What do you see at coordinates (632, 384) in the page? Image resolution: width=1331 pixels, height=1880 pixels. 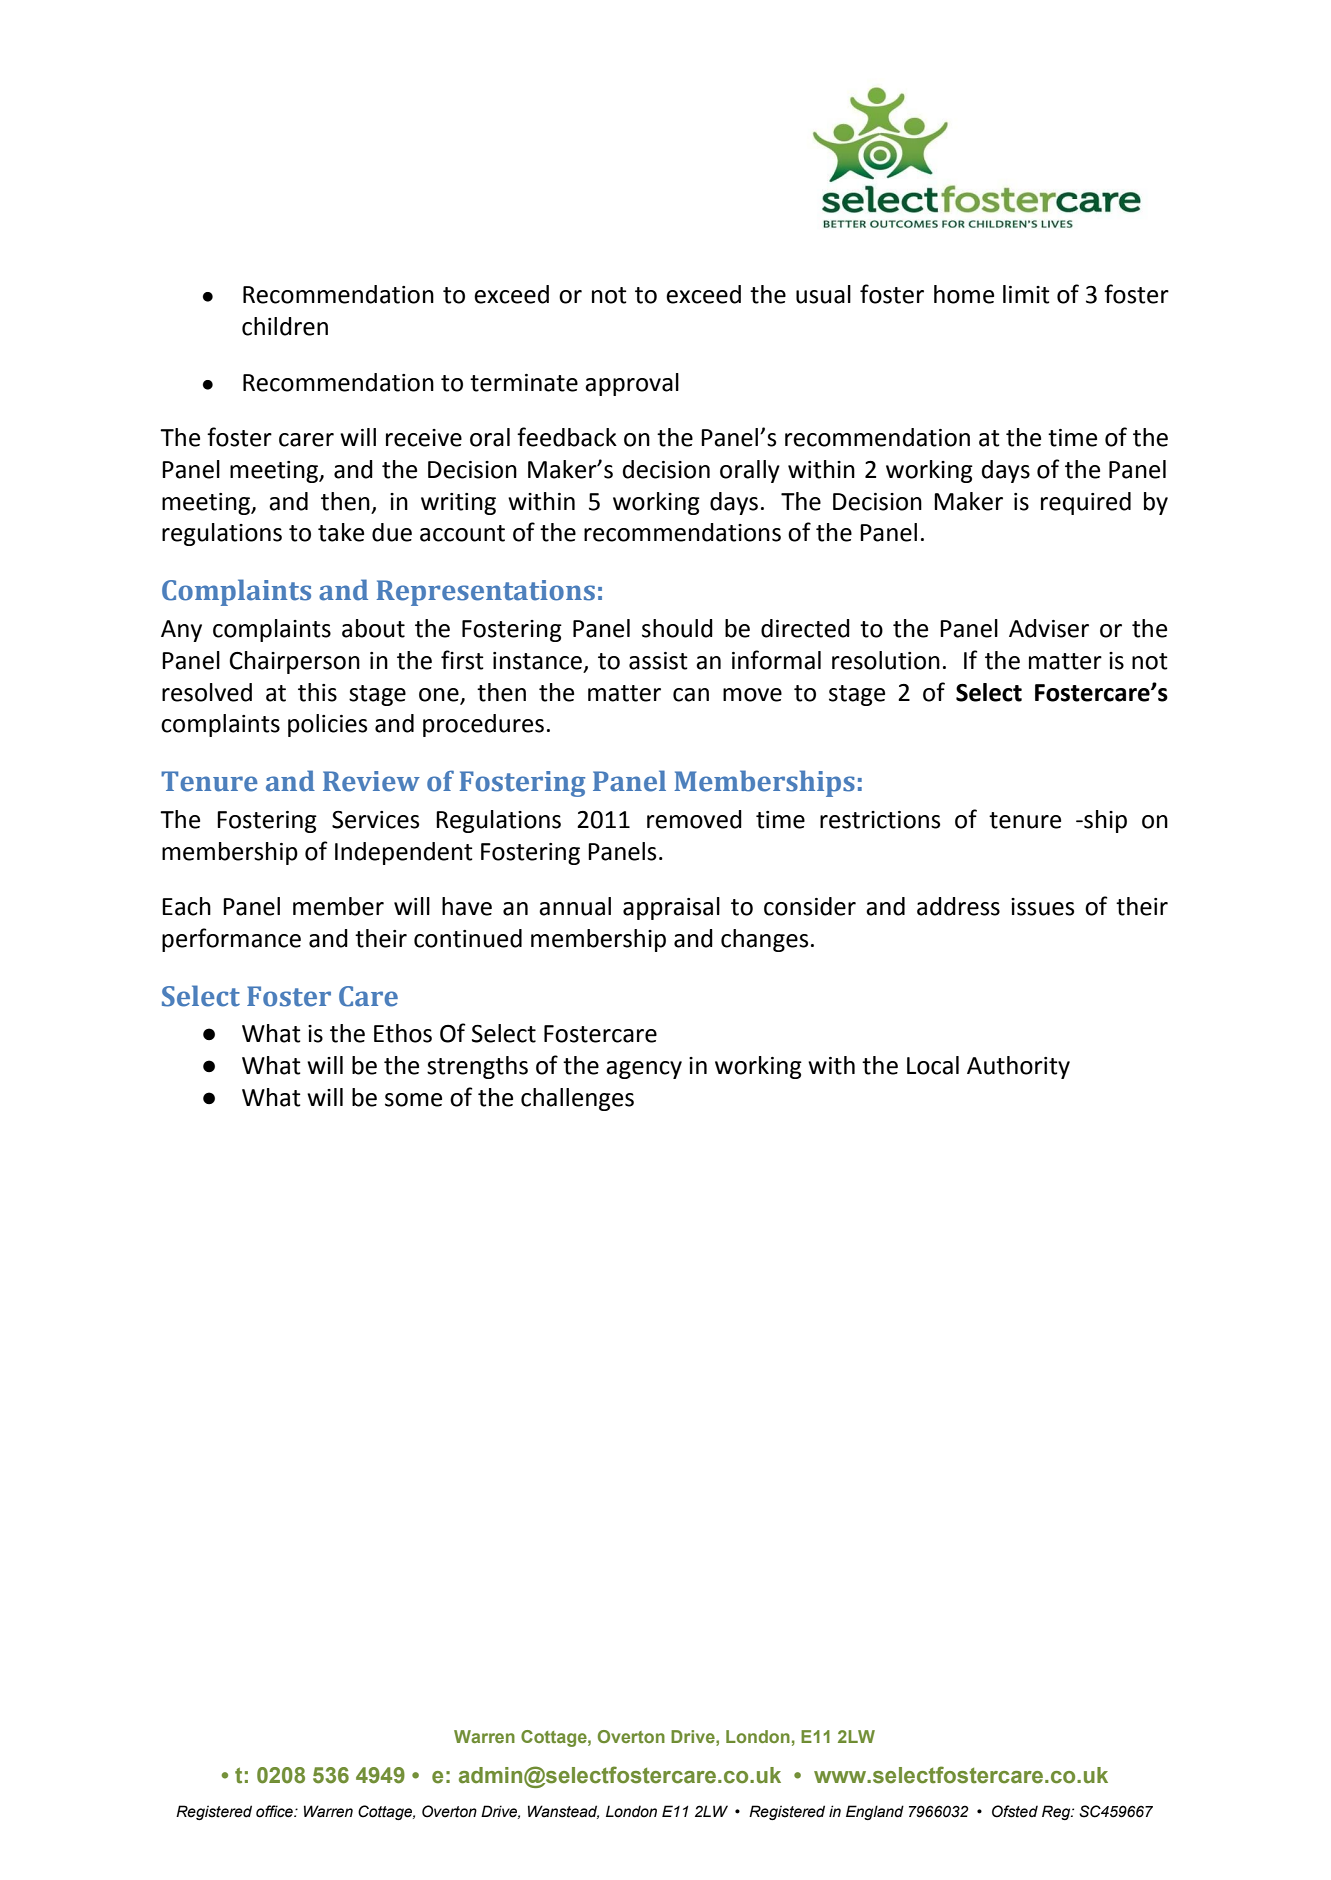 I see `approval` at bounding box center [632, 384].
